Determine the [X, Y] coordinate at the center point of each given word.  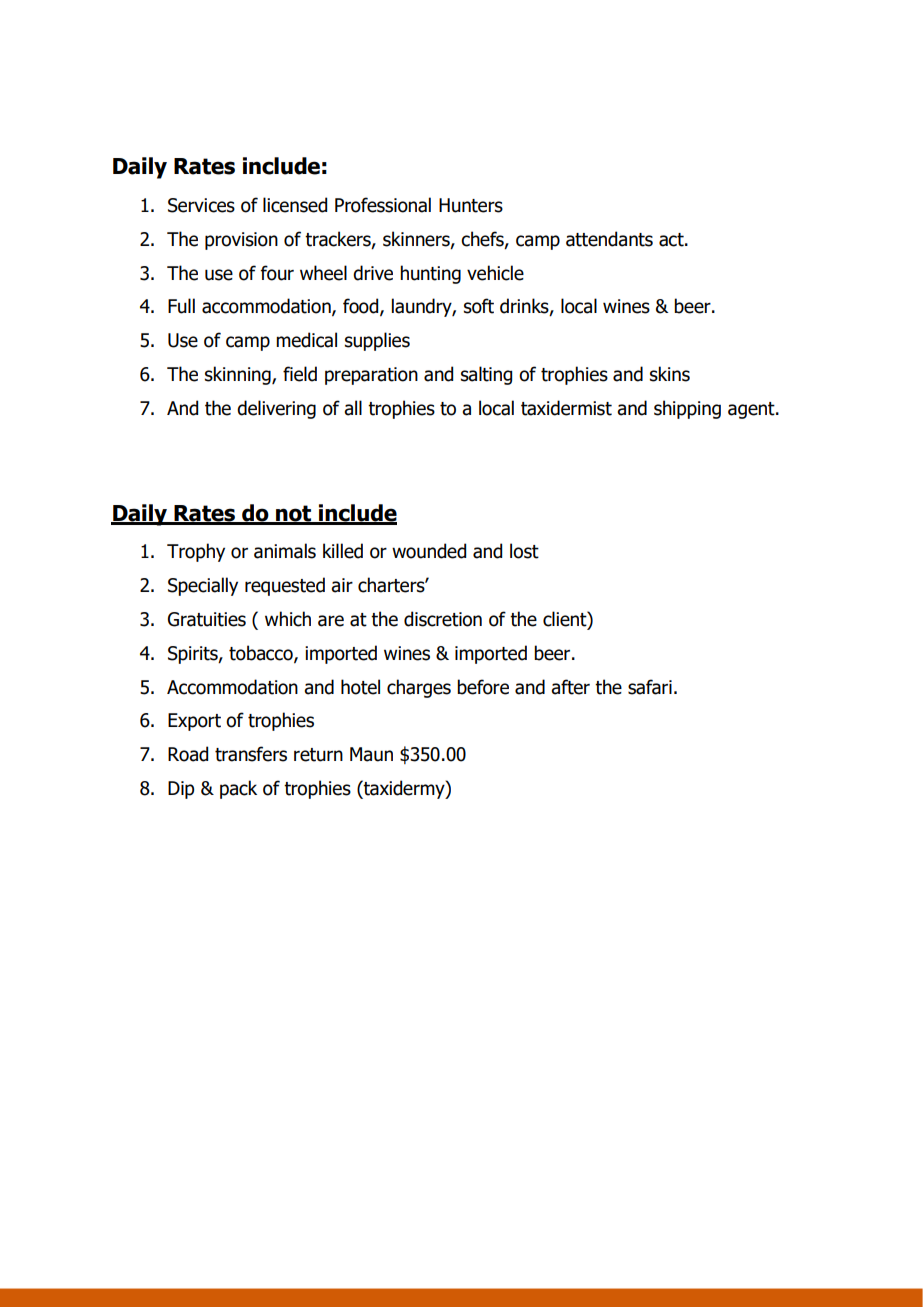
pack [238, 789]
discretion [443, 619]
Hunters [471, 205]
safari [650, 687]
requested [285, 586]
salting [486, 375]
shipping [687, 409]
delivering [276, 409]
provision [241, 241]
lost [524, 551]
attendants [609, 239]
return [318, 755]
